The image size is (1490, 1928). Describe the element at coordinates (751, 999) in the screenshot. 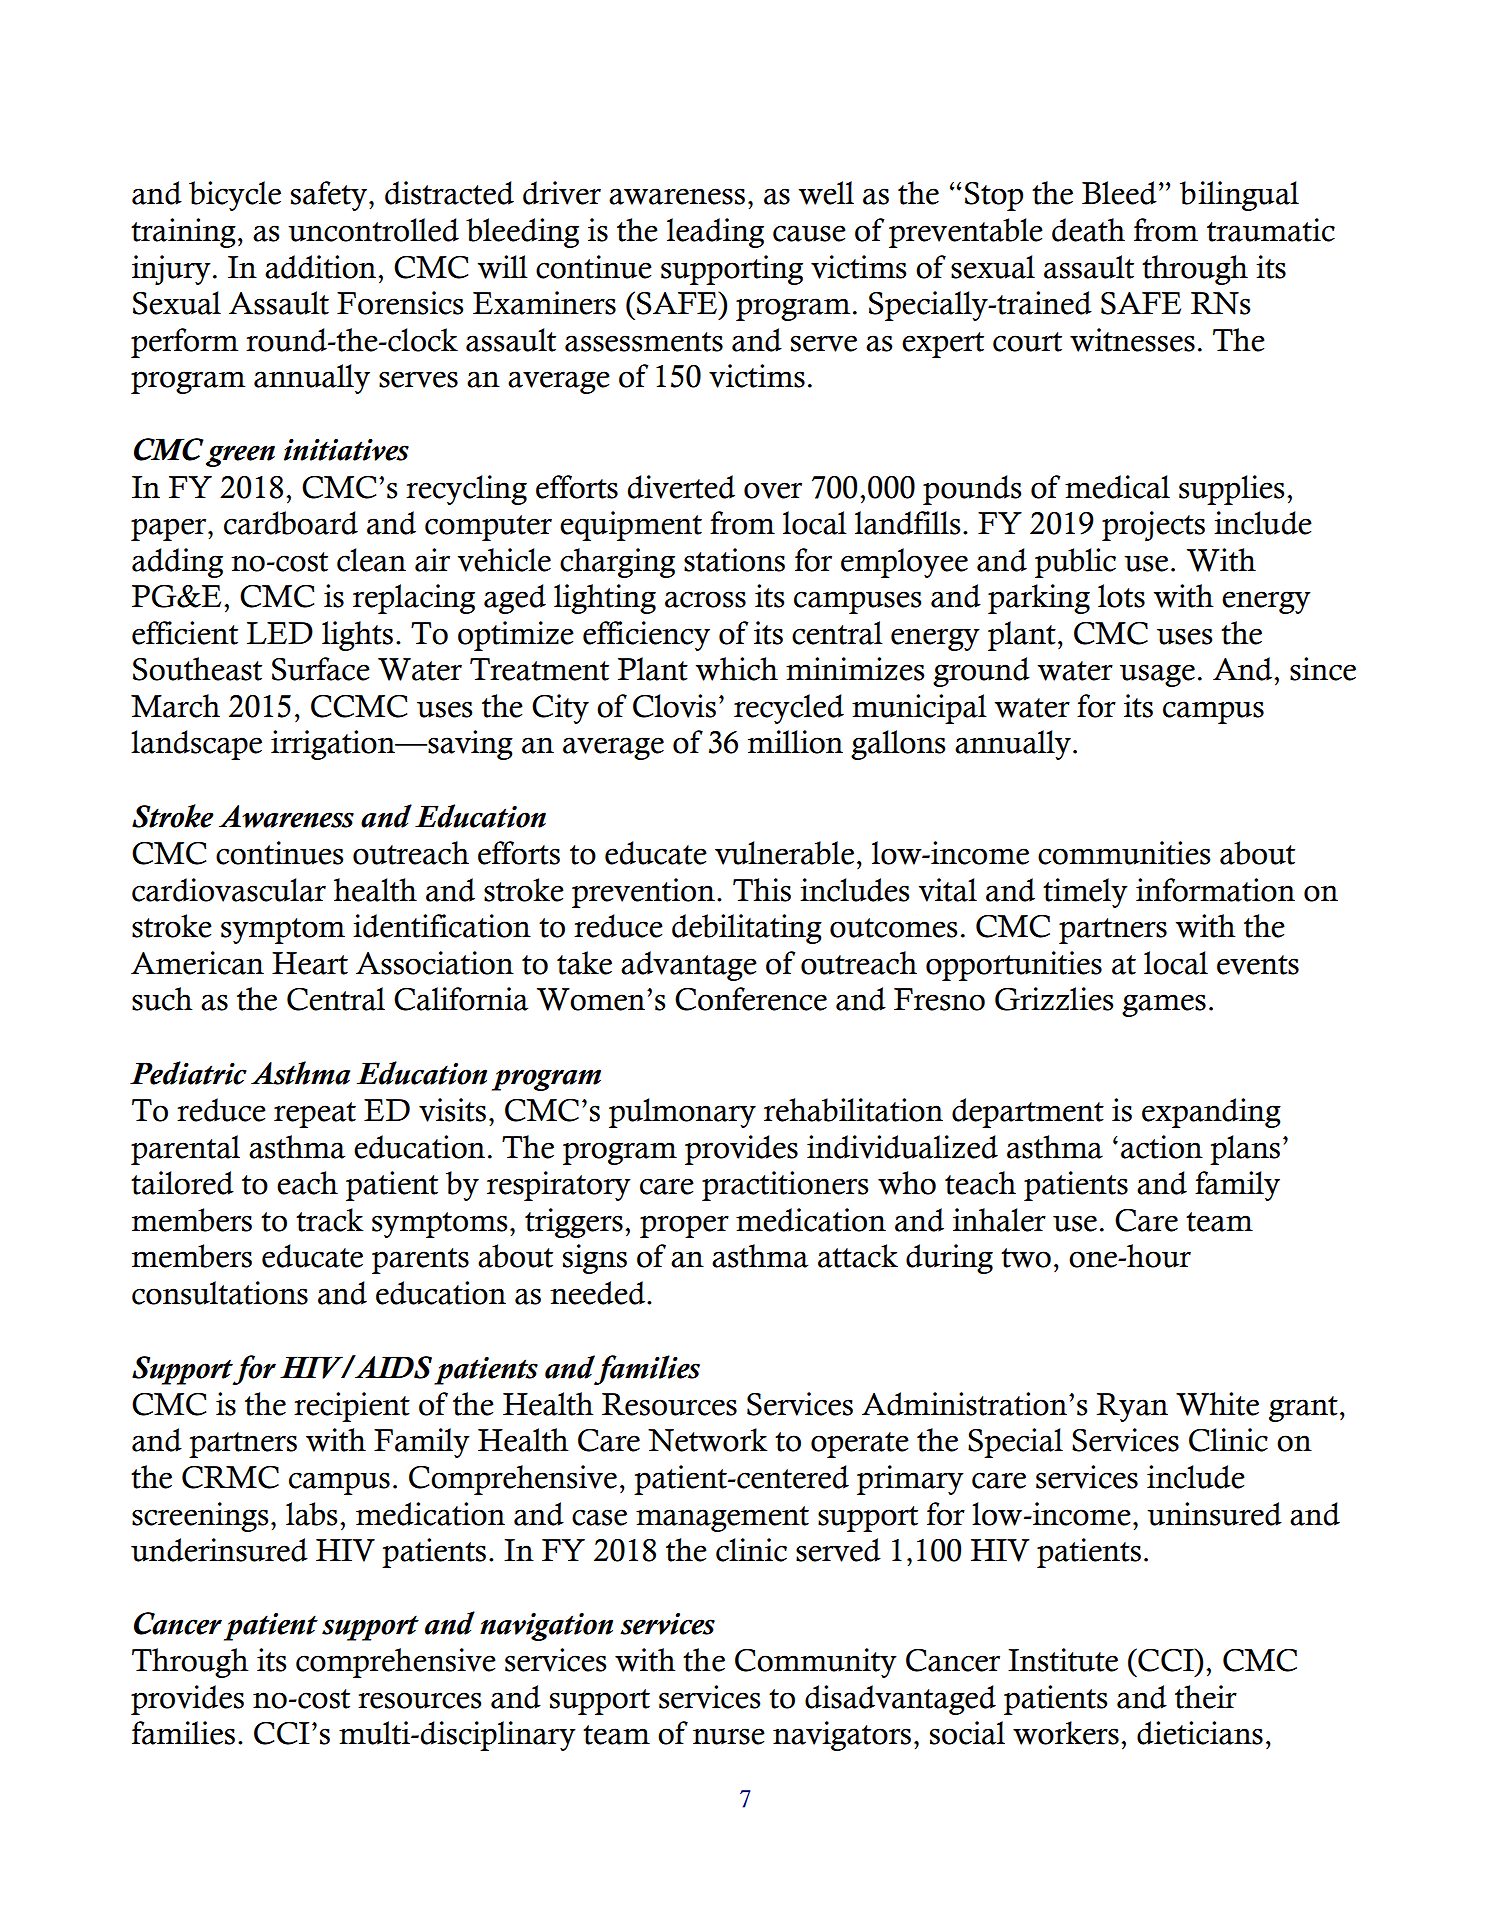

I see `Conference` at that location.
